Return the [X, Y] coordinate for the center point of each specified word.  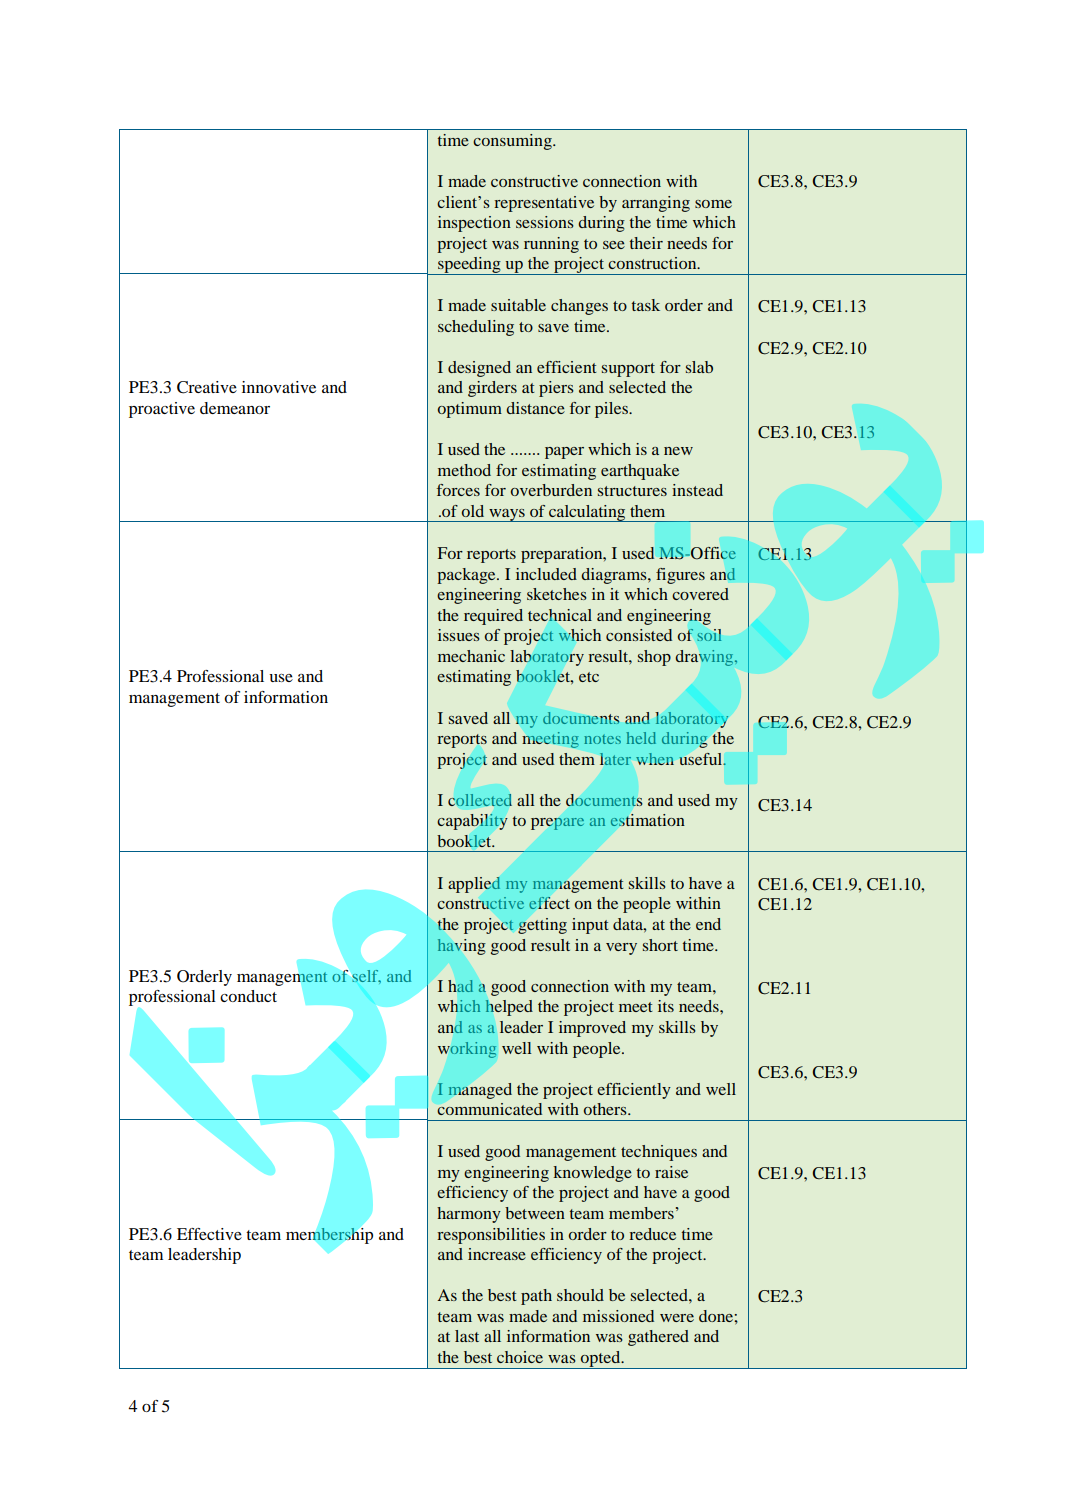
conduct [248, 996]
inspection [474, 224]
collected [480, 800]
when [655, 759]
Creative [207, 387]
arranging [656, 204]
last [467, 1336]
